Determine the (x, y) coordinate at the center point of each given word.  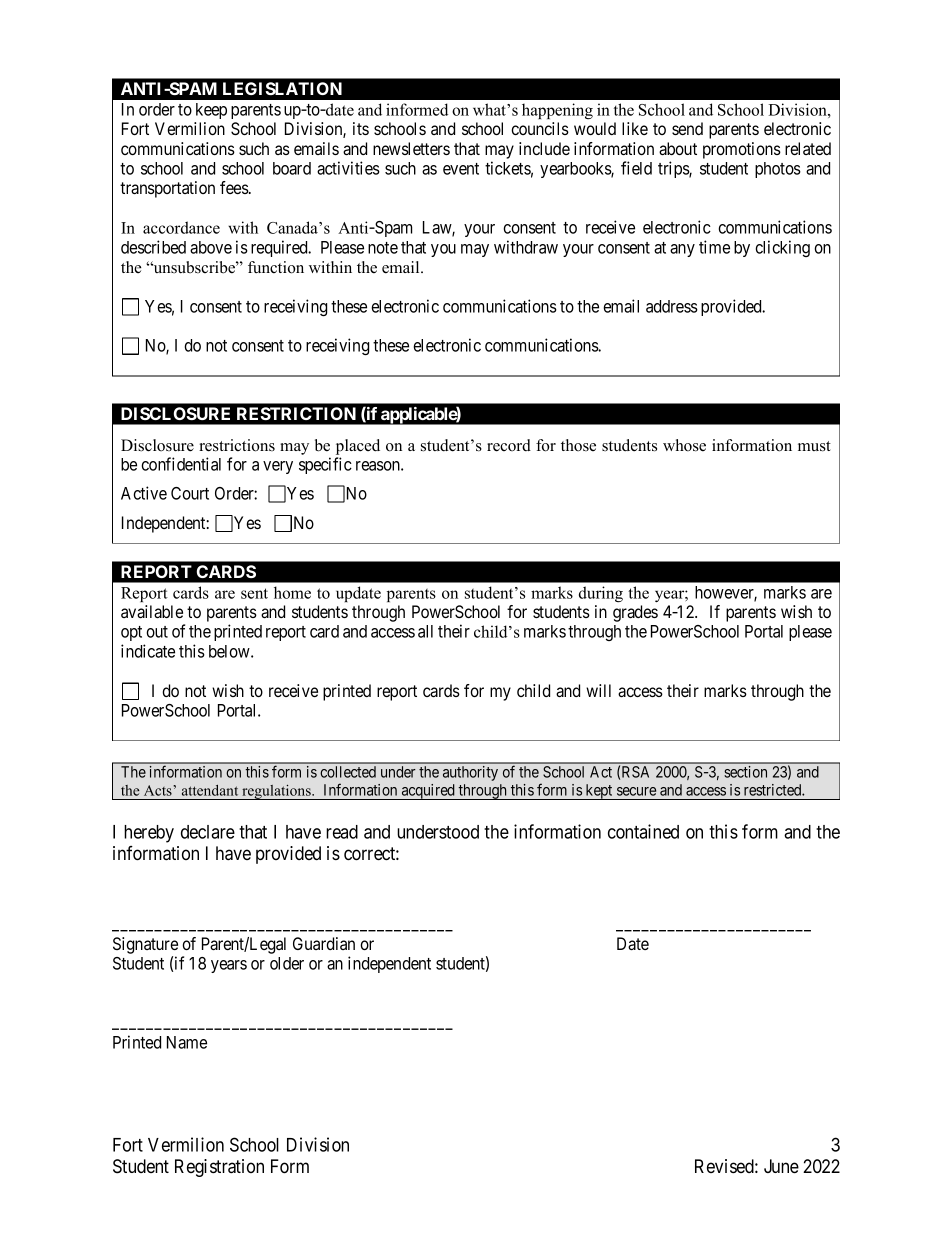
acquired (428, 792)
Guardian (324, 943)
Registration (219, 1168)
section (745, 772)
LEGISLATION (282, 88)
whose (684, 445)
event (461, 169)
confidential (181, 464)
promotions (742, 150)
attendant (210, 790)
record (509, 445)
